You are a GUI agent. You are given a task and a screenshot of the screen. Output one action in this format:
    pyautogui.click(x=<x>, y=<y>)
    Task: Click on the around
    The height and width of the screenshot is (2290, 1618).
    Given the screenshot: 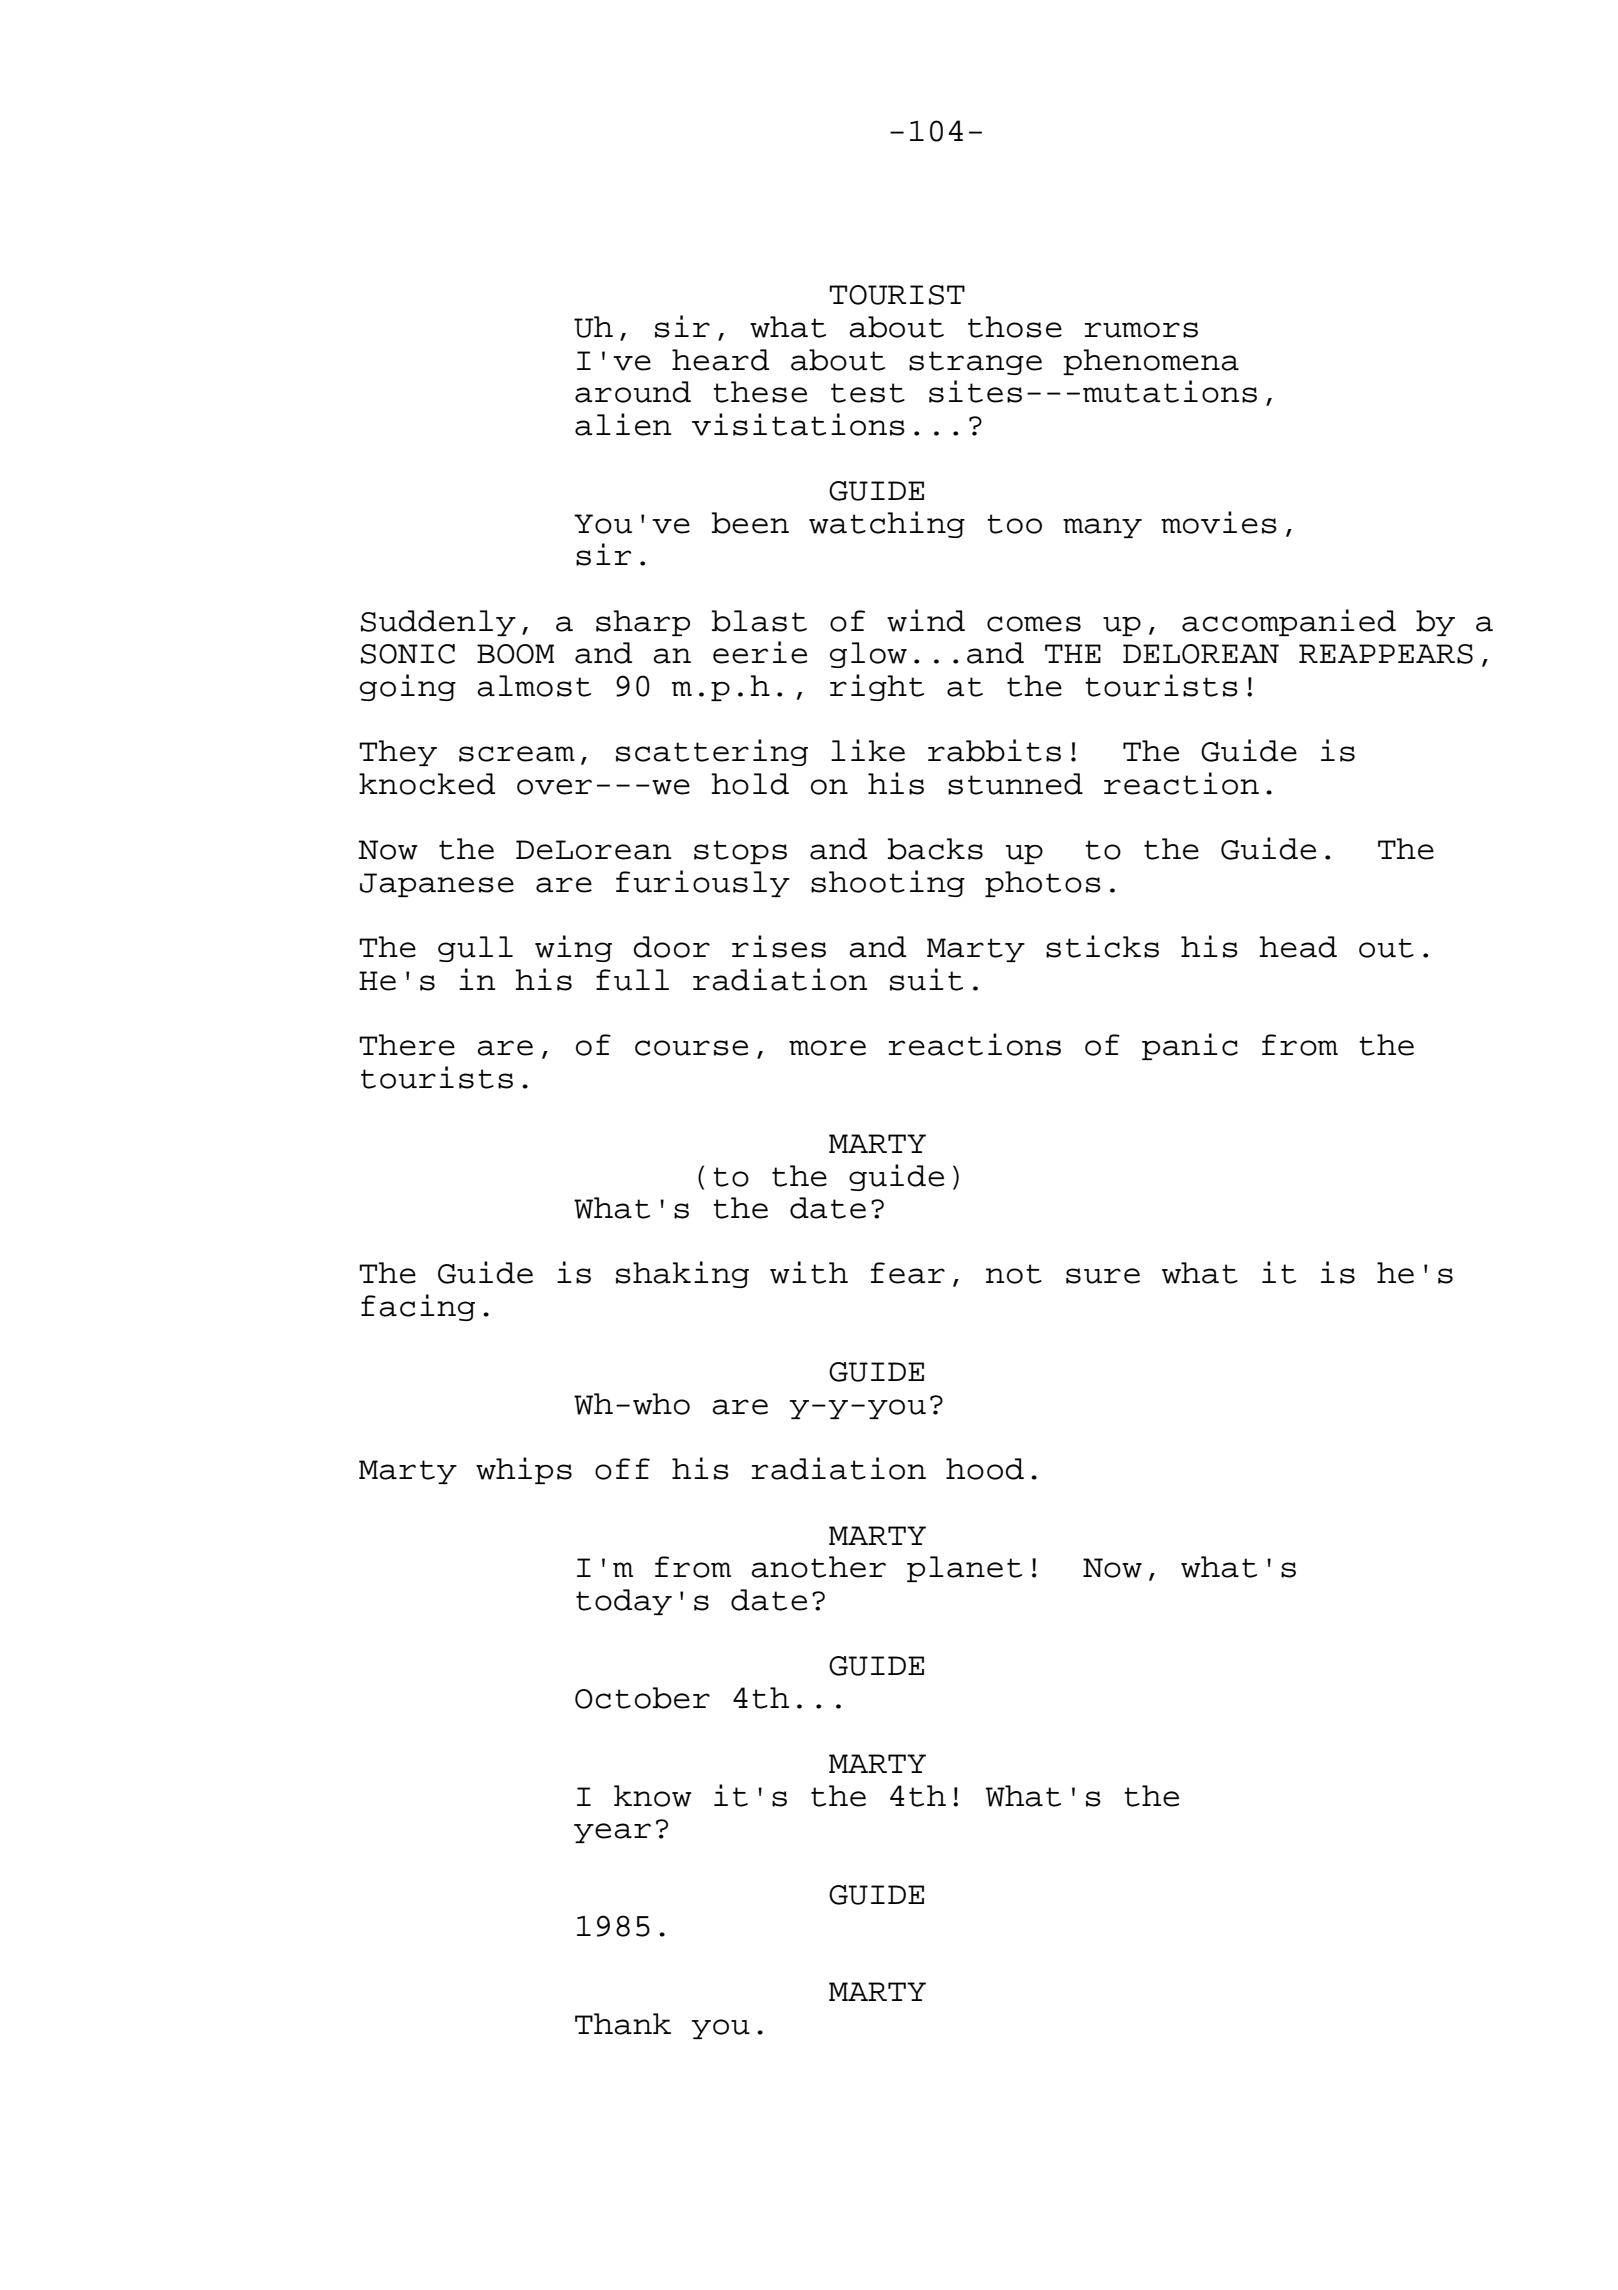 What is the action you would take?
    pyautogui.click(x=633, y=392)
